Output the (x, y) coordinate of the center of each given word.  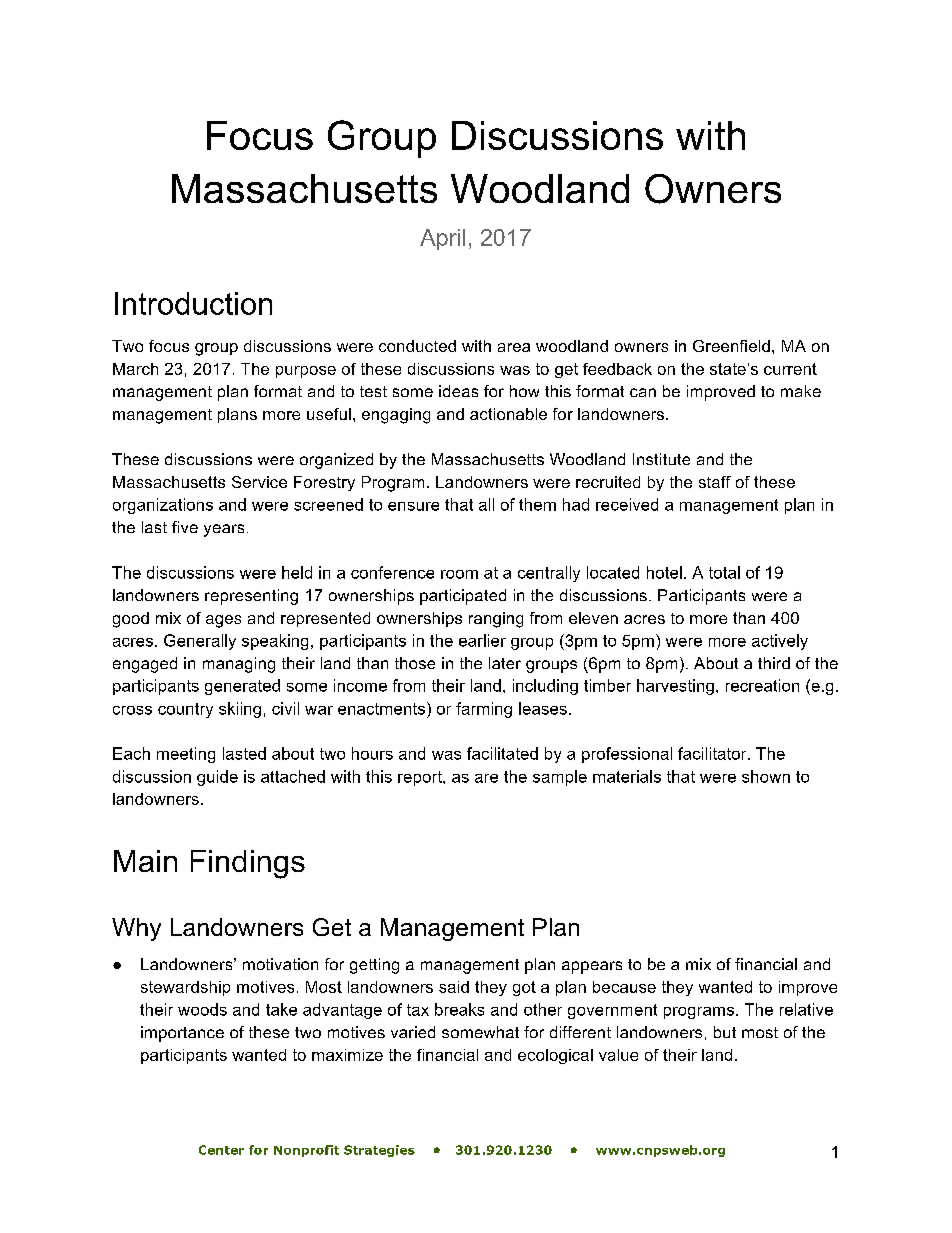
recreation (762, 685)
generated (242, 687)
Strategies (379, 1151)
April (442, 239)
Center (221, 1150)
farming (484, 710)
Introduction (193, 303)
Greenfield (731, 346)
